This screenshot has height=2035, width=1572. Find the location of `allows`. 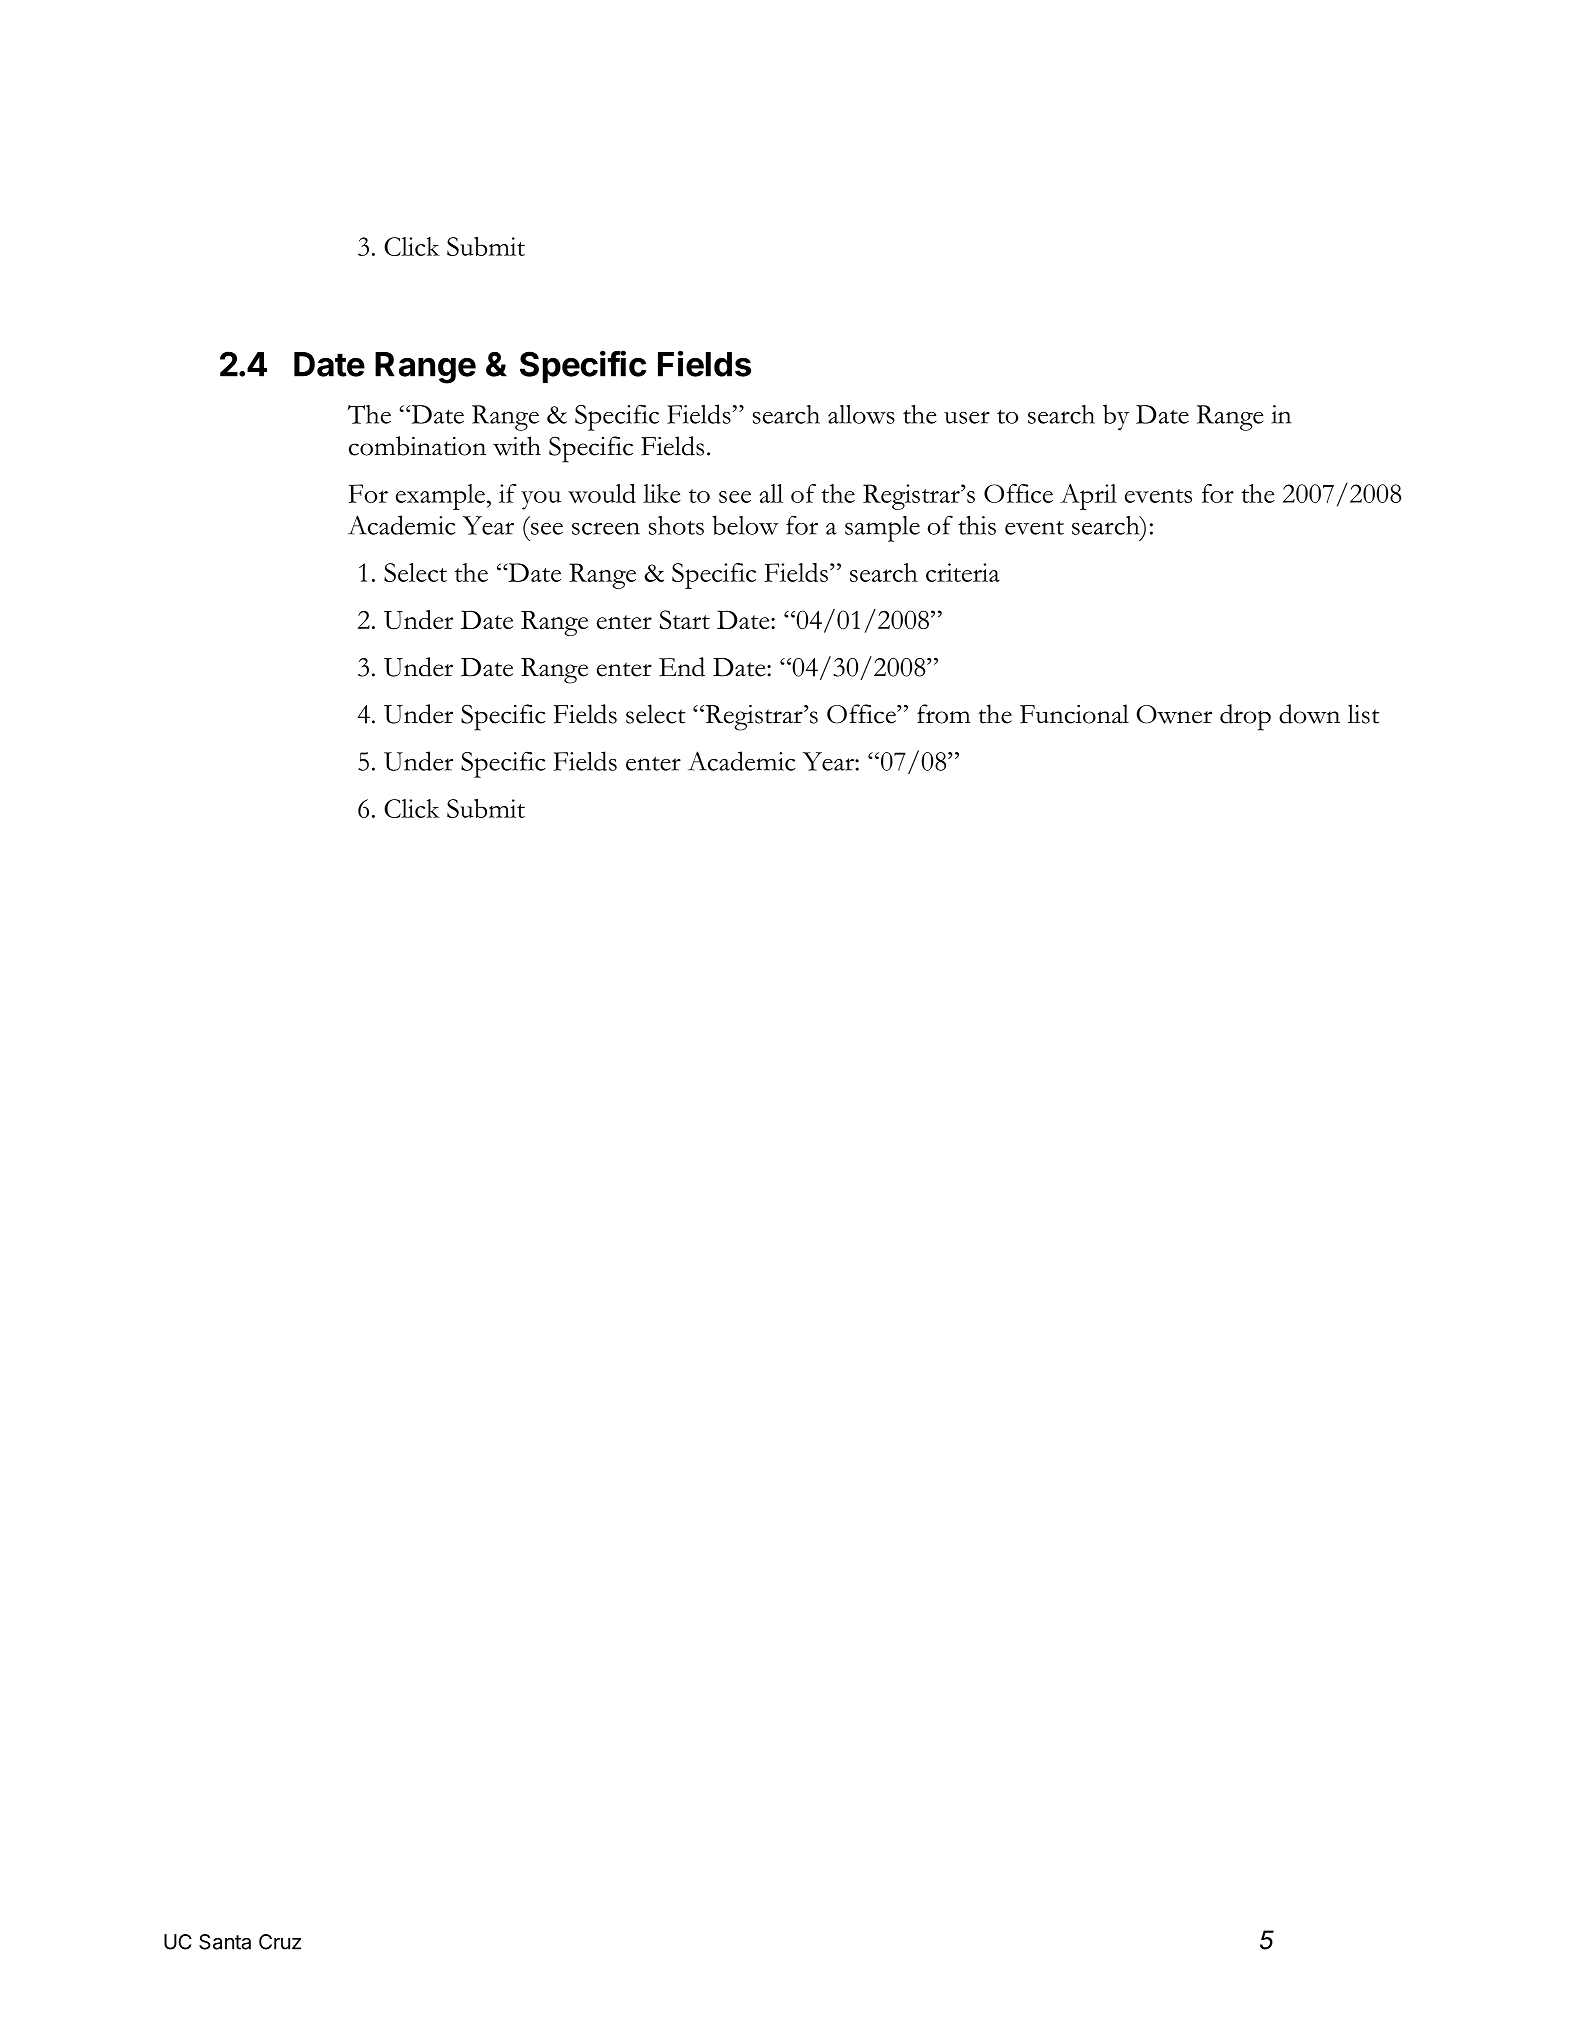

allows is located at coordinates (861, 414).
